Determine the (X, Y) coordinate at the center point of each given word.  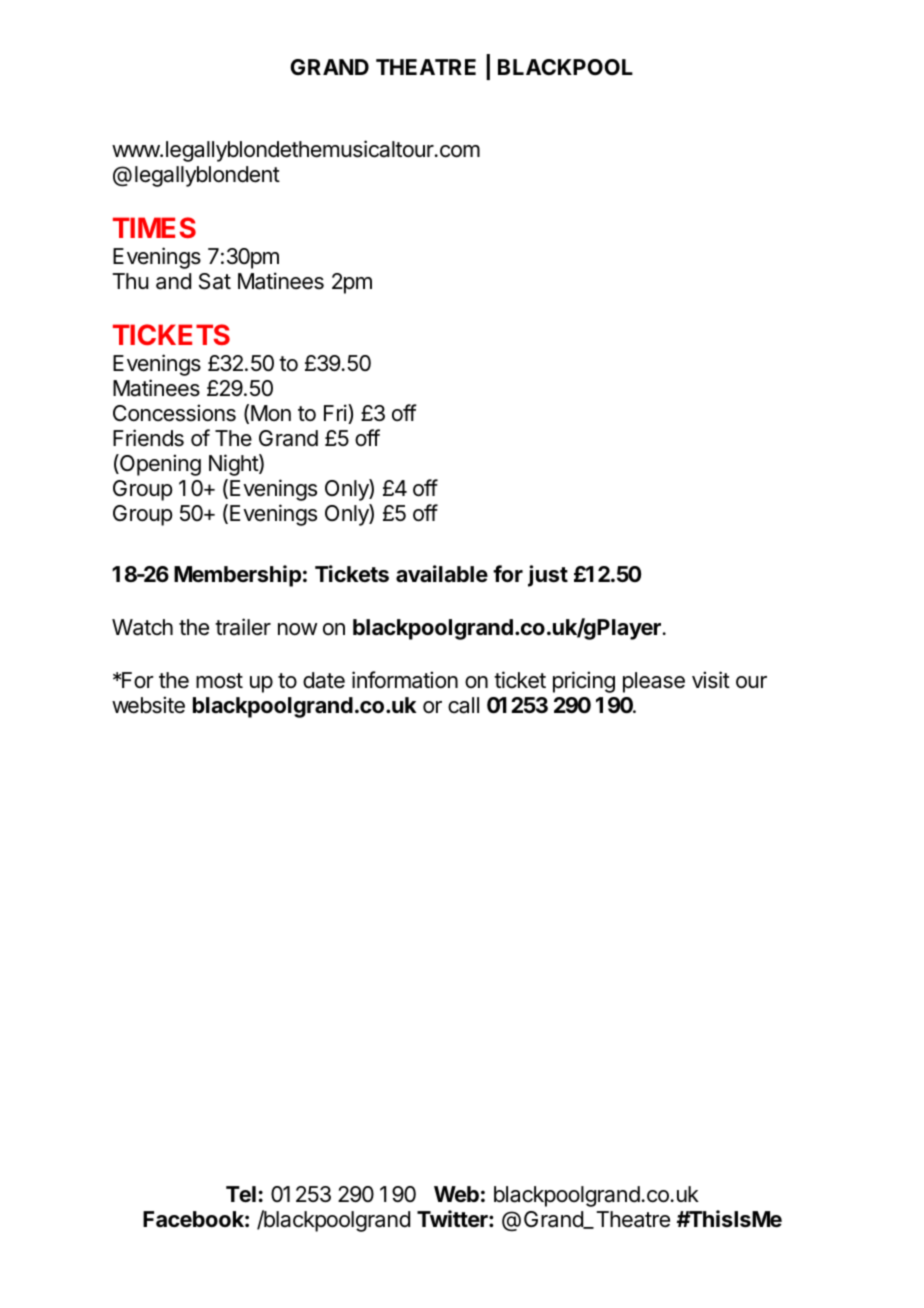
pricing (584, 682)
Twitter (453, 1218)
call (463, 705)
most (219, 681)
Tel (241, 1194)
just (548, 576)
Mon (271, 413)
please (654, 682)
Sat (215, 281)
